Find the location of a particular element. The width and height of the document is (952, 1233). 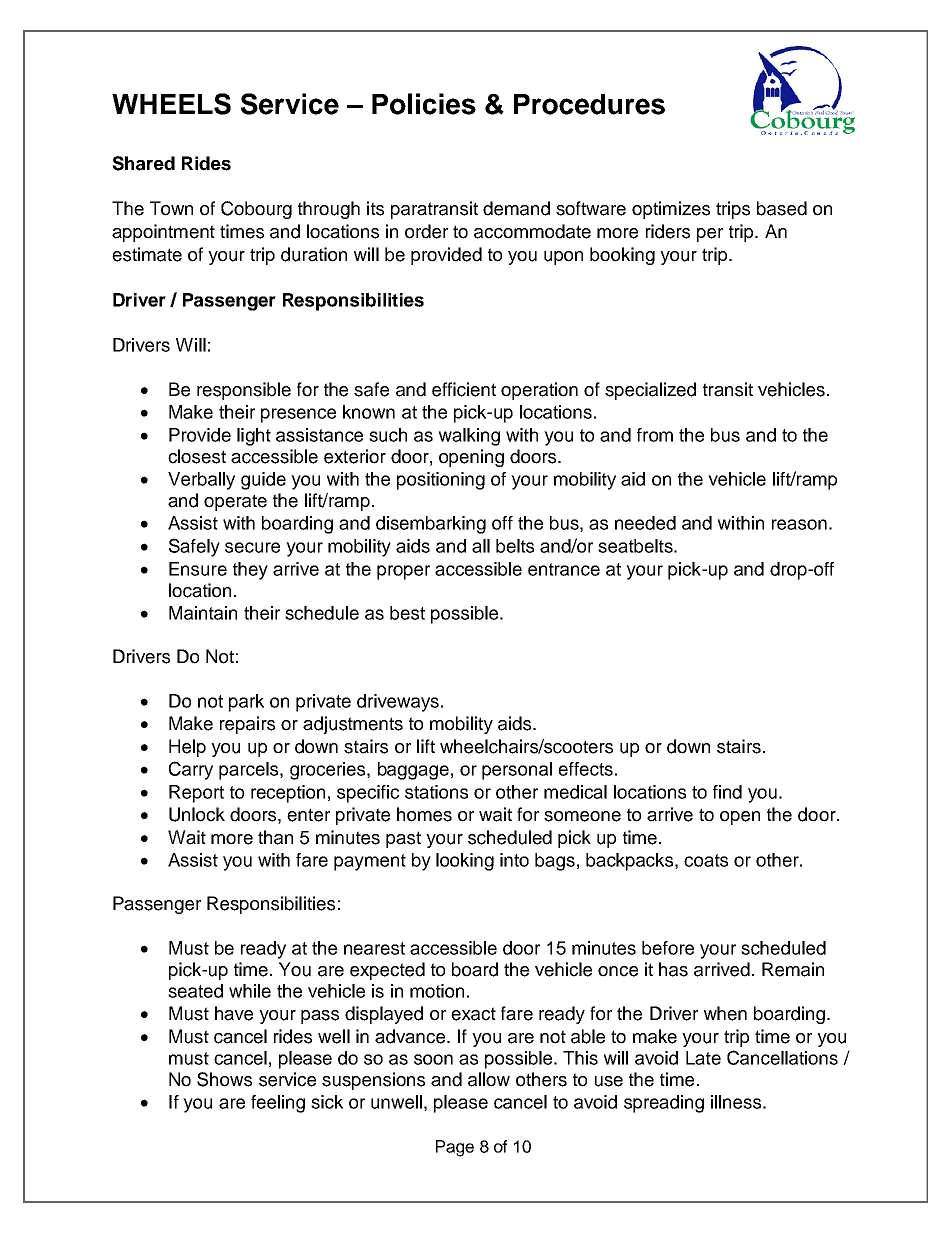

Policies is located at coordinates (424, 104).
